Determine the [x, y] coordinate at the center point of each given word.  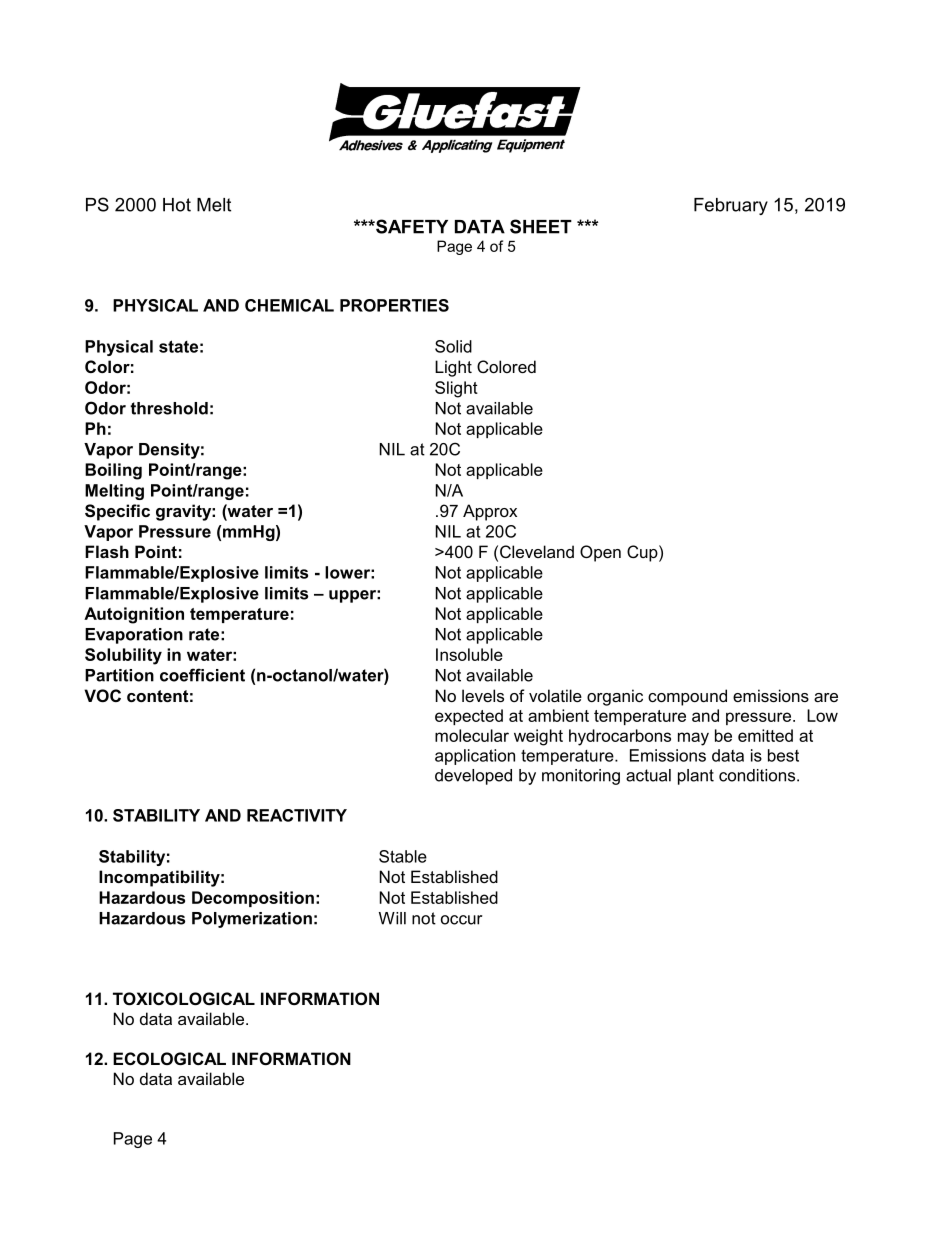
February [731, 206]
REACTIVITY [297, 815]
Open [600, 553]
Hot [177, 205]
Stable [403, 856]
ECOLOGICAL [169, 1058]
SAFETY [411, 226]
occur [461, 920]
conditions [758, 775]
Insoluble [469, 654]
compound [687, 697]
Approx [490, 512]
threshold [169, 408]
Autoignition [134, 615]
